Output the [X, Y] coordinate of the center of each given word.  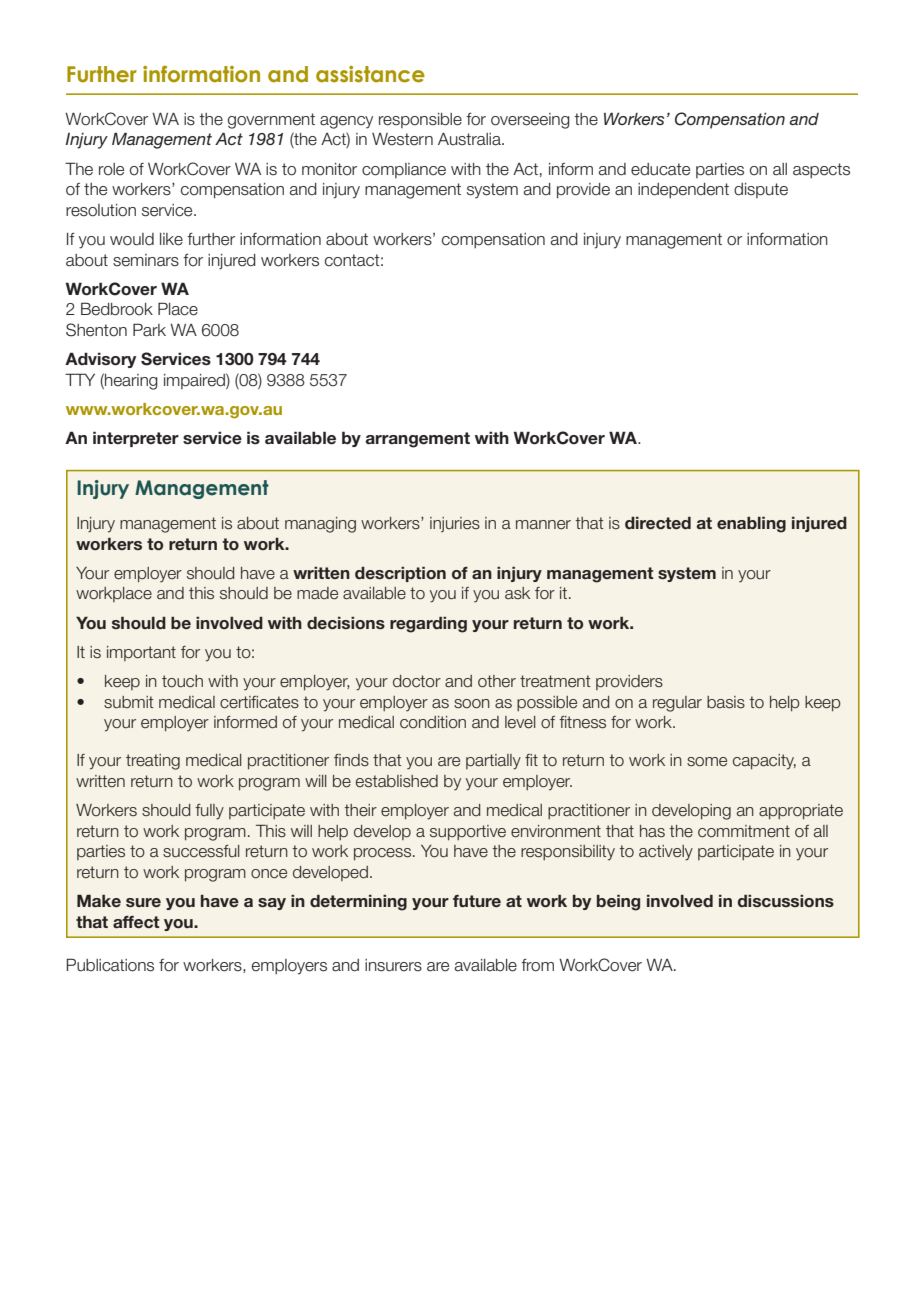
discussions [786, 901]
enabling [751, 524]
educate [660, 169]
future [477, 901]
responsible [420, 120]
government [271, 121]
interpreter [136, 439]
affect [136, 922]
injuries [455, 524]
